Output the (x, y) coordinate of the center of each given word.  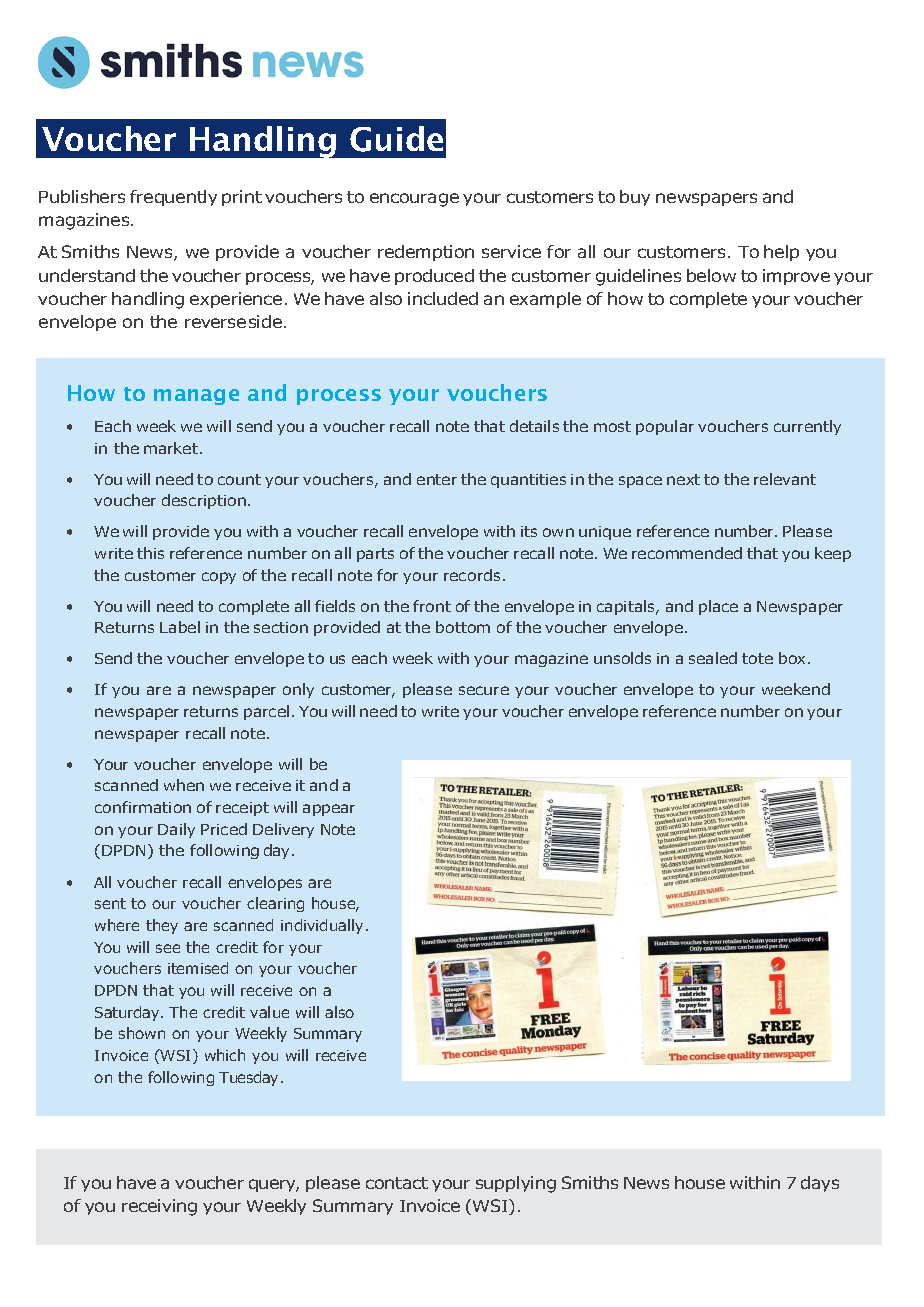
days (820, 1184)
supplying (516, 1184)
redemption (426, 253)
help (781, 253)
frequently (173, 198)
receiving (159, 1207)
